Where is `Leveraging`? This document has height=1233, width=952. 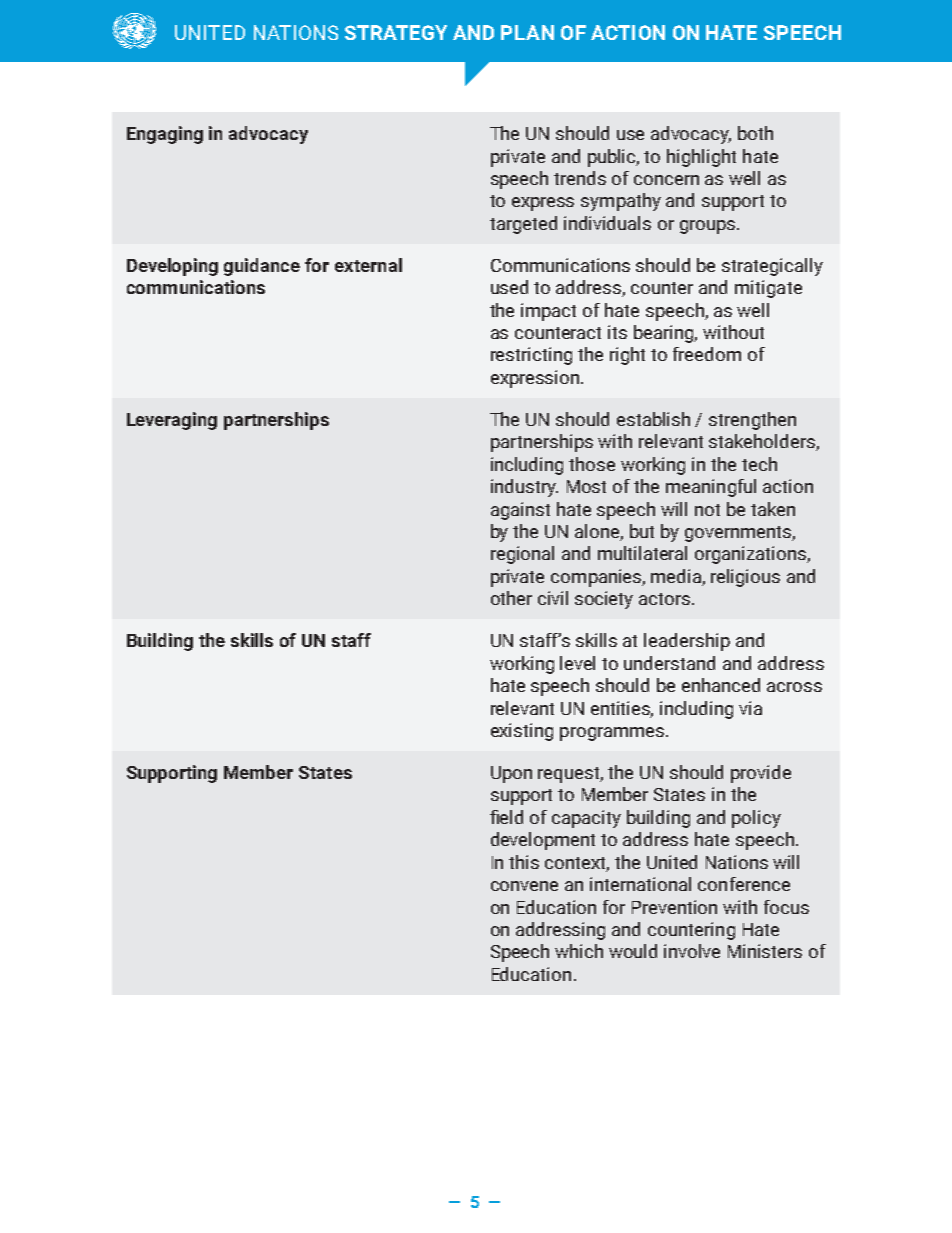 Leveraging is located at coordinates (172, 421).
